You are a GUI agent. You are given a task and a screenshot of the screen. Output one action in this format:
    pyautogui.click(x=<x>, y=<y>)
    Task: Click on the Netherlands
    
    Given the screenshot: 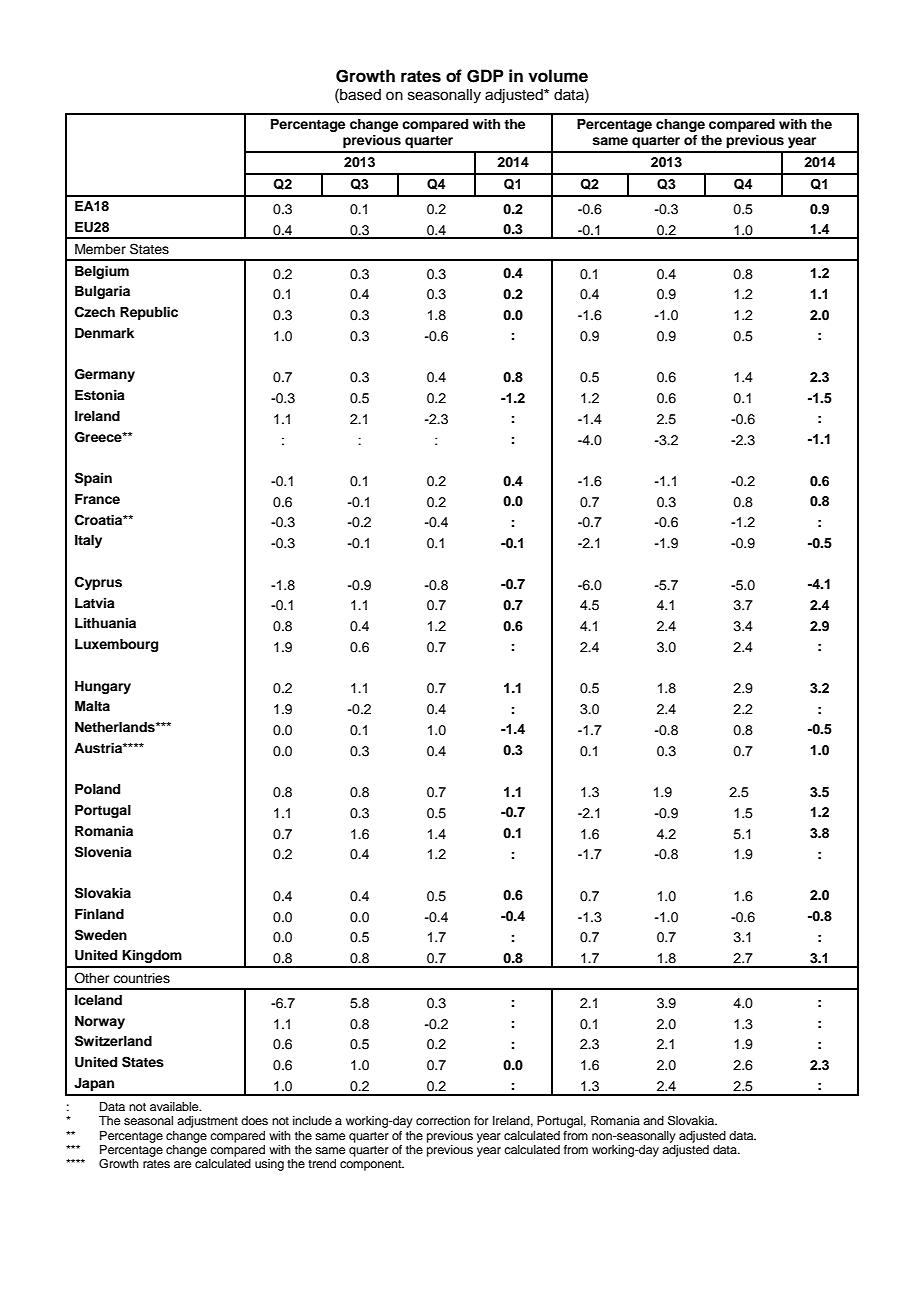 What is the action you would take?
    pyautogui.click(x=116, y=727)
